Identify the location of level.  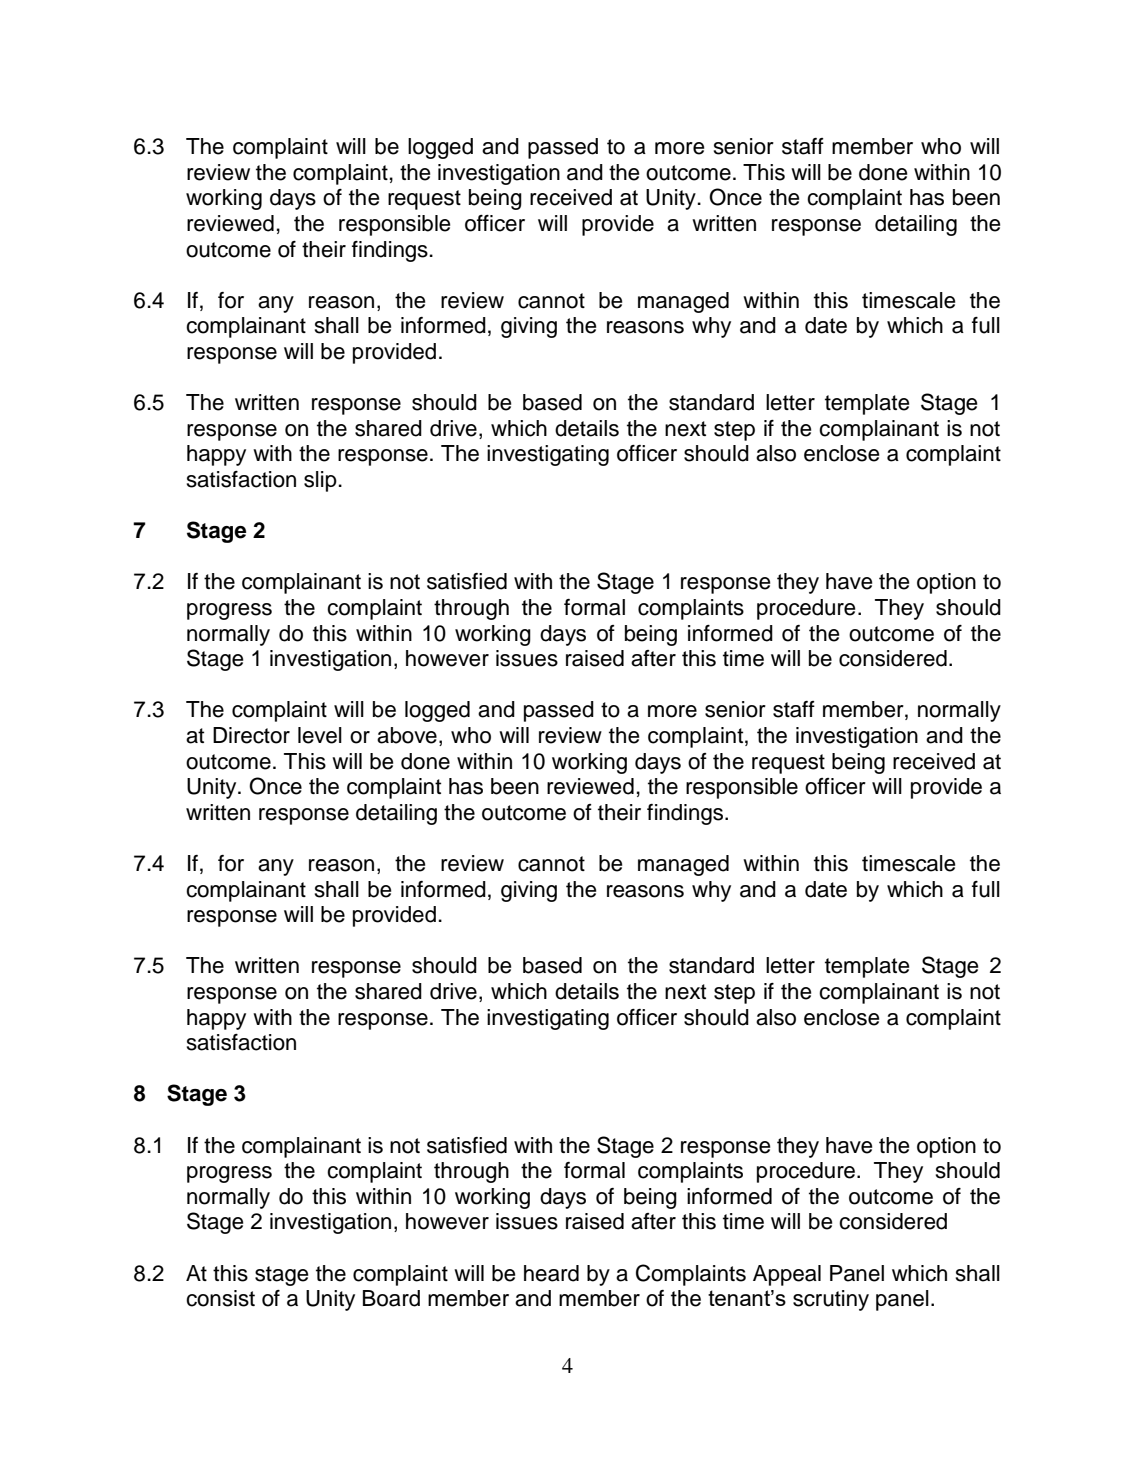
(320, 735).
